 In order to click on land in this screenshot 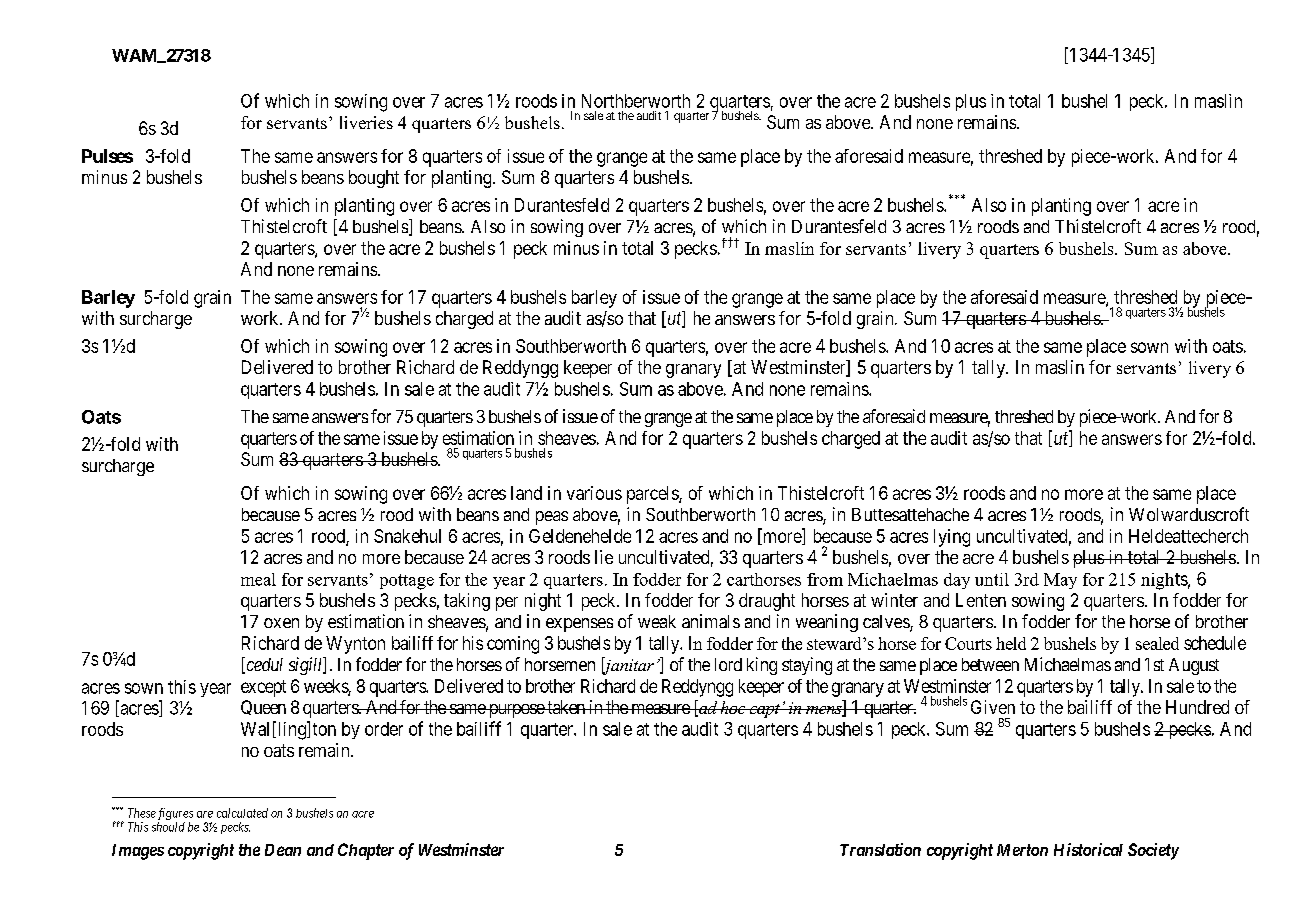, I will do `click(526, 493)`.
